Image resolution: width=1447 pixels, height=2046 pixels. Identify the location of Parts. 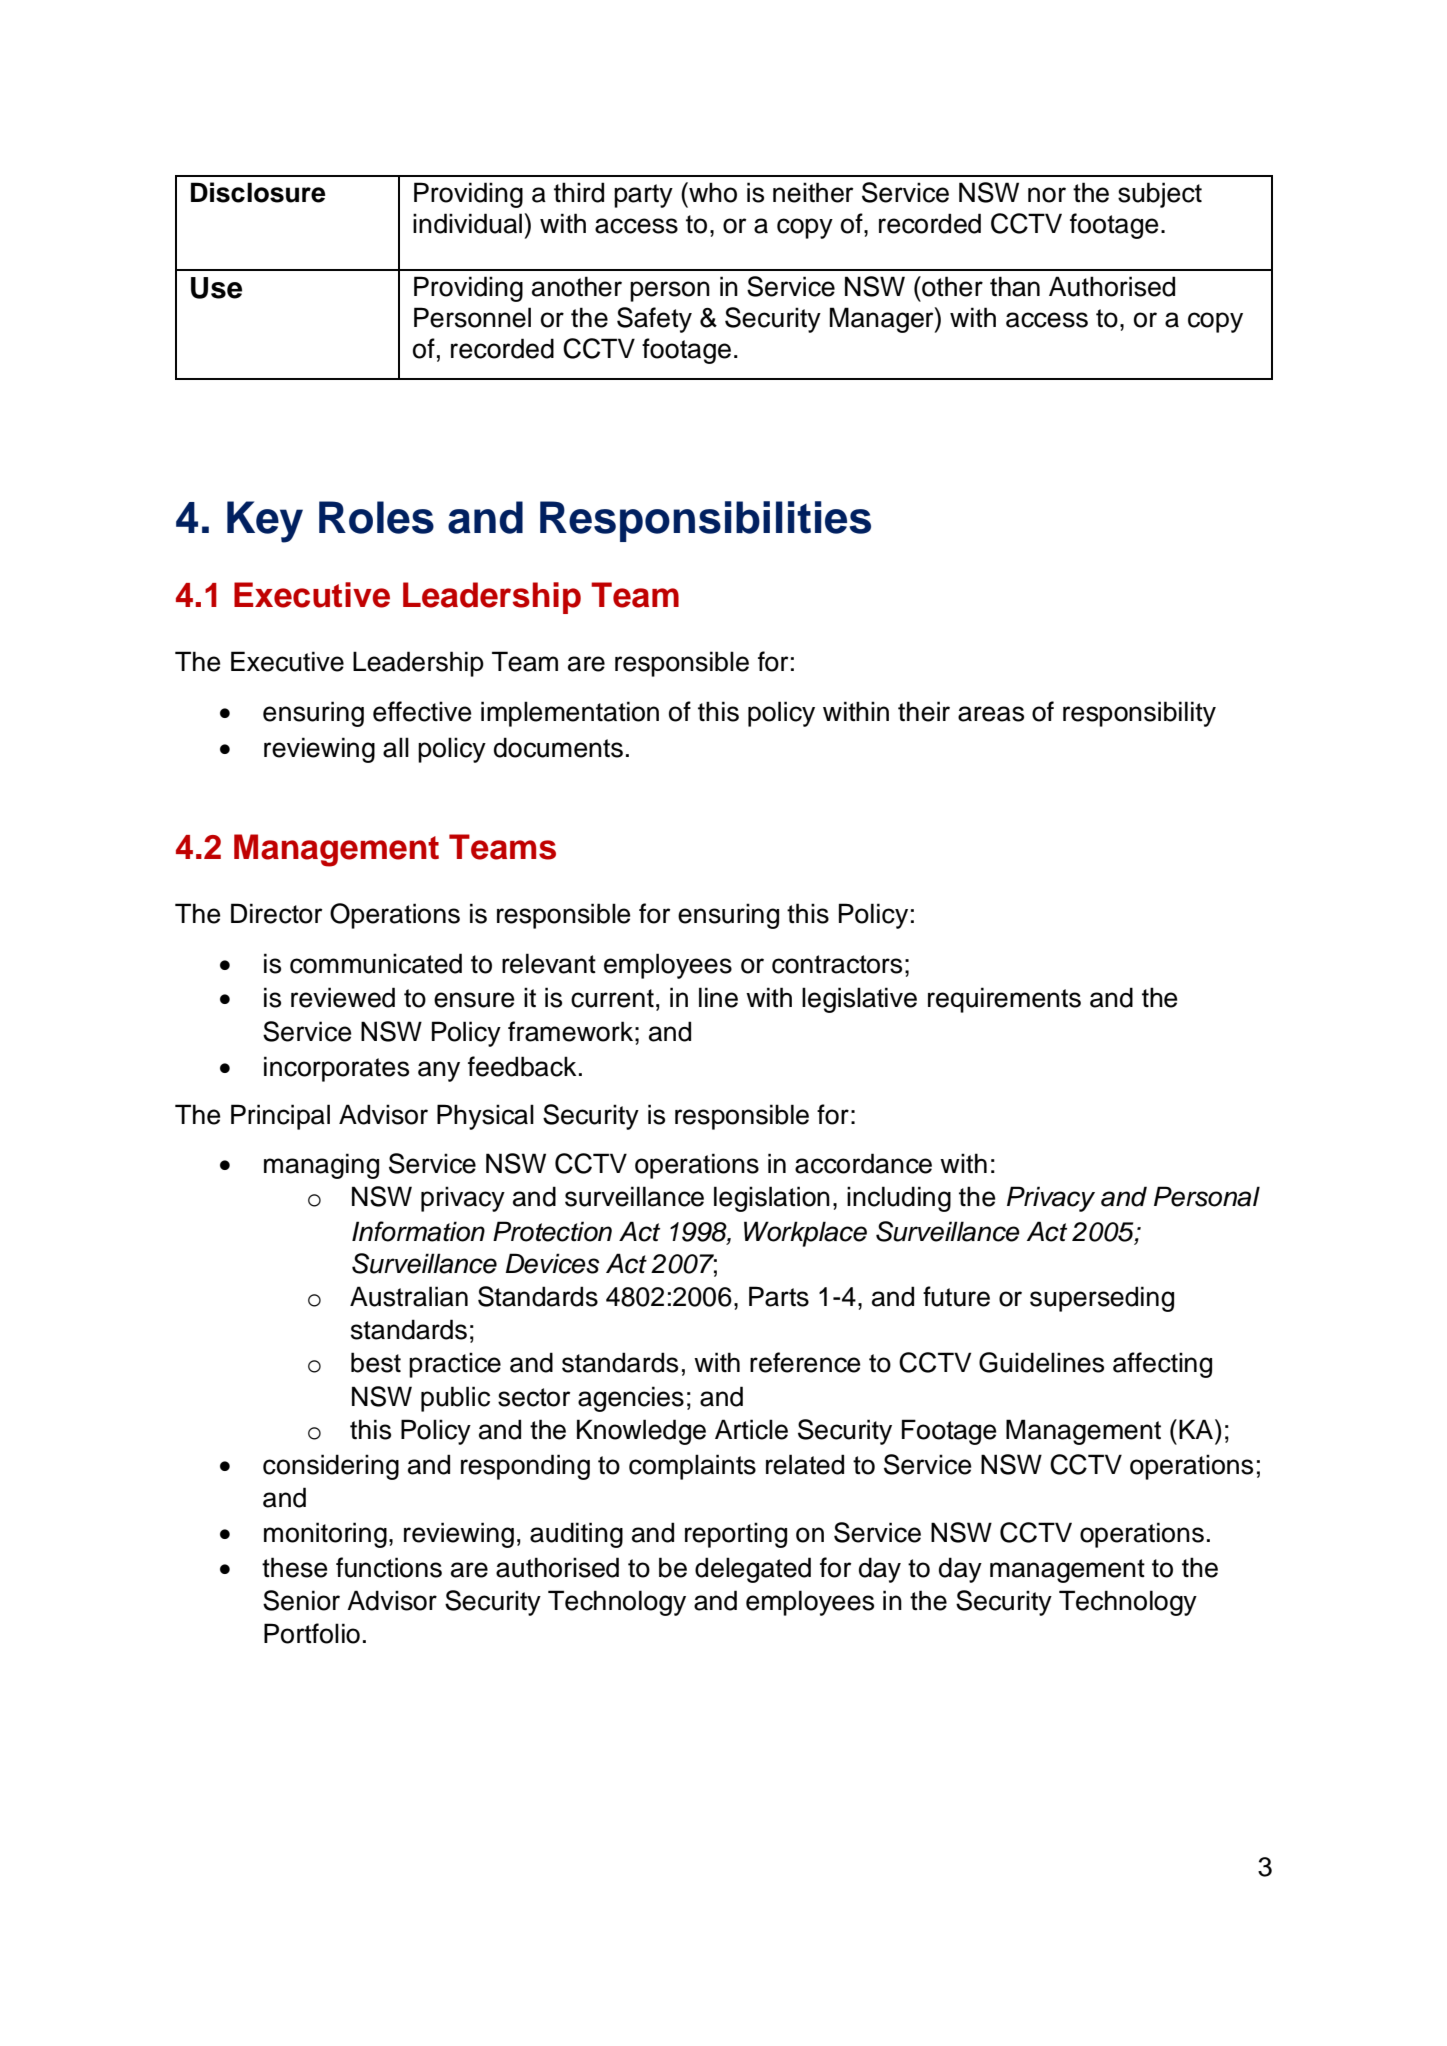
(779, 1296).
